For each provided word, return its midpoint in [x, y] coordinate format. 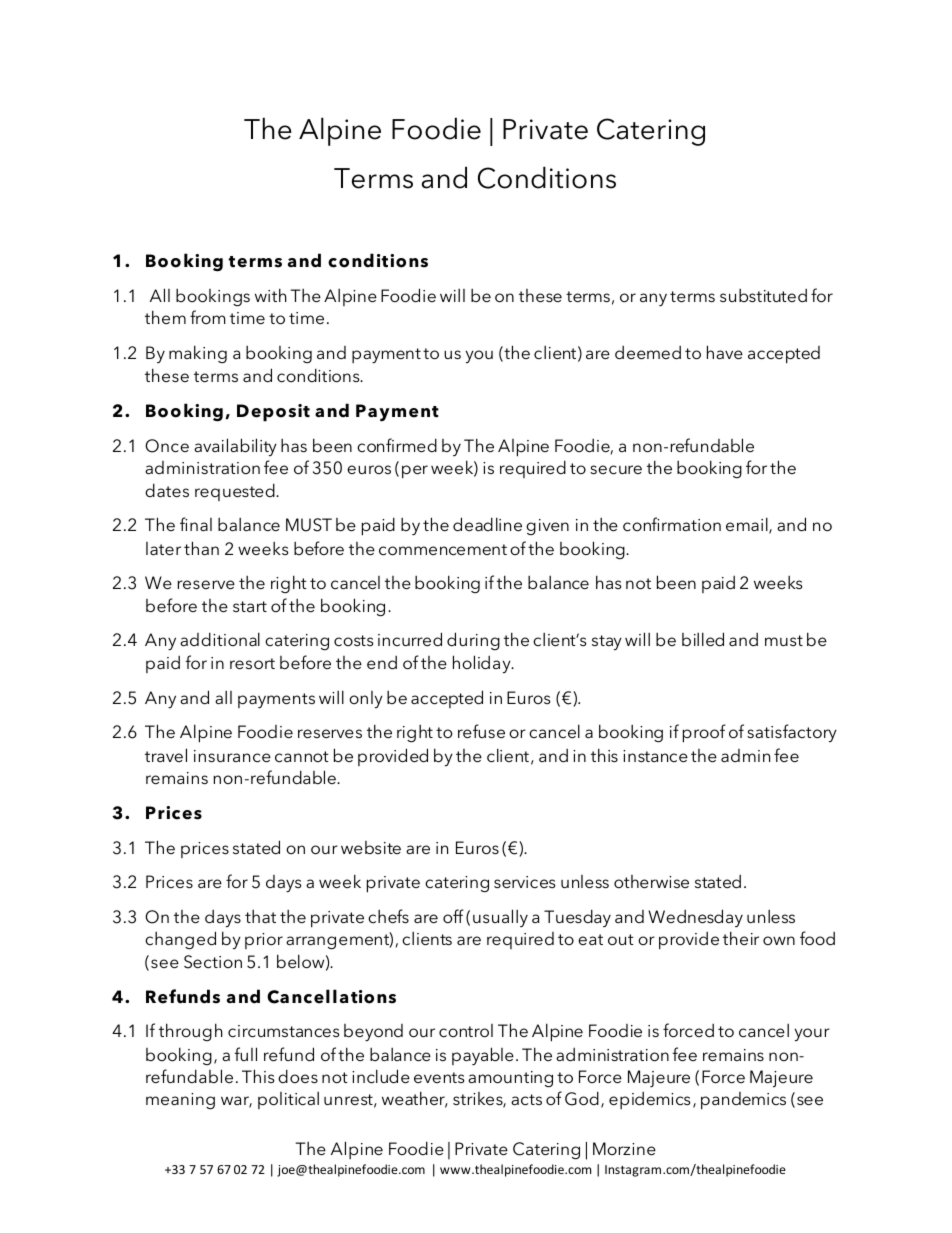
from [207, 317]
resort [252, 664]
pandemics [743, 1101]
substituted [763, 296]
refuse [481, 731]
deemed [648, 353]
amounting [510, 1079]
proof [704, 733]
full [245, 1054]
